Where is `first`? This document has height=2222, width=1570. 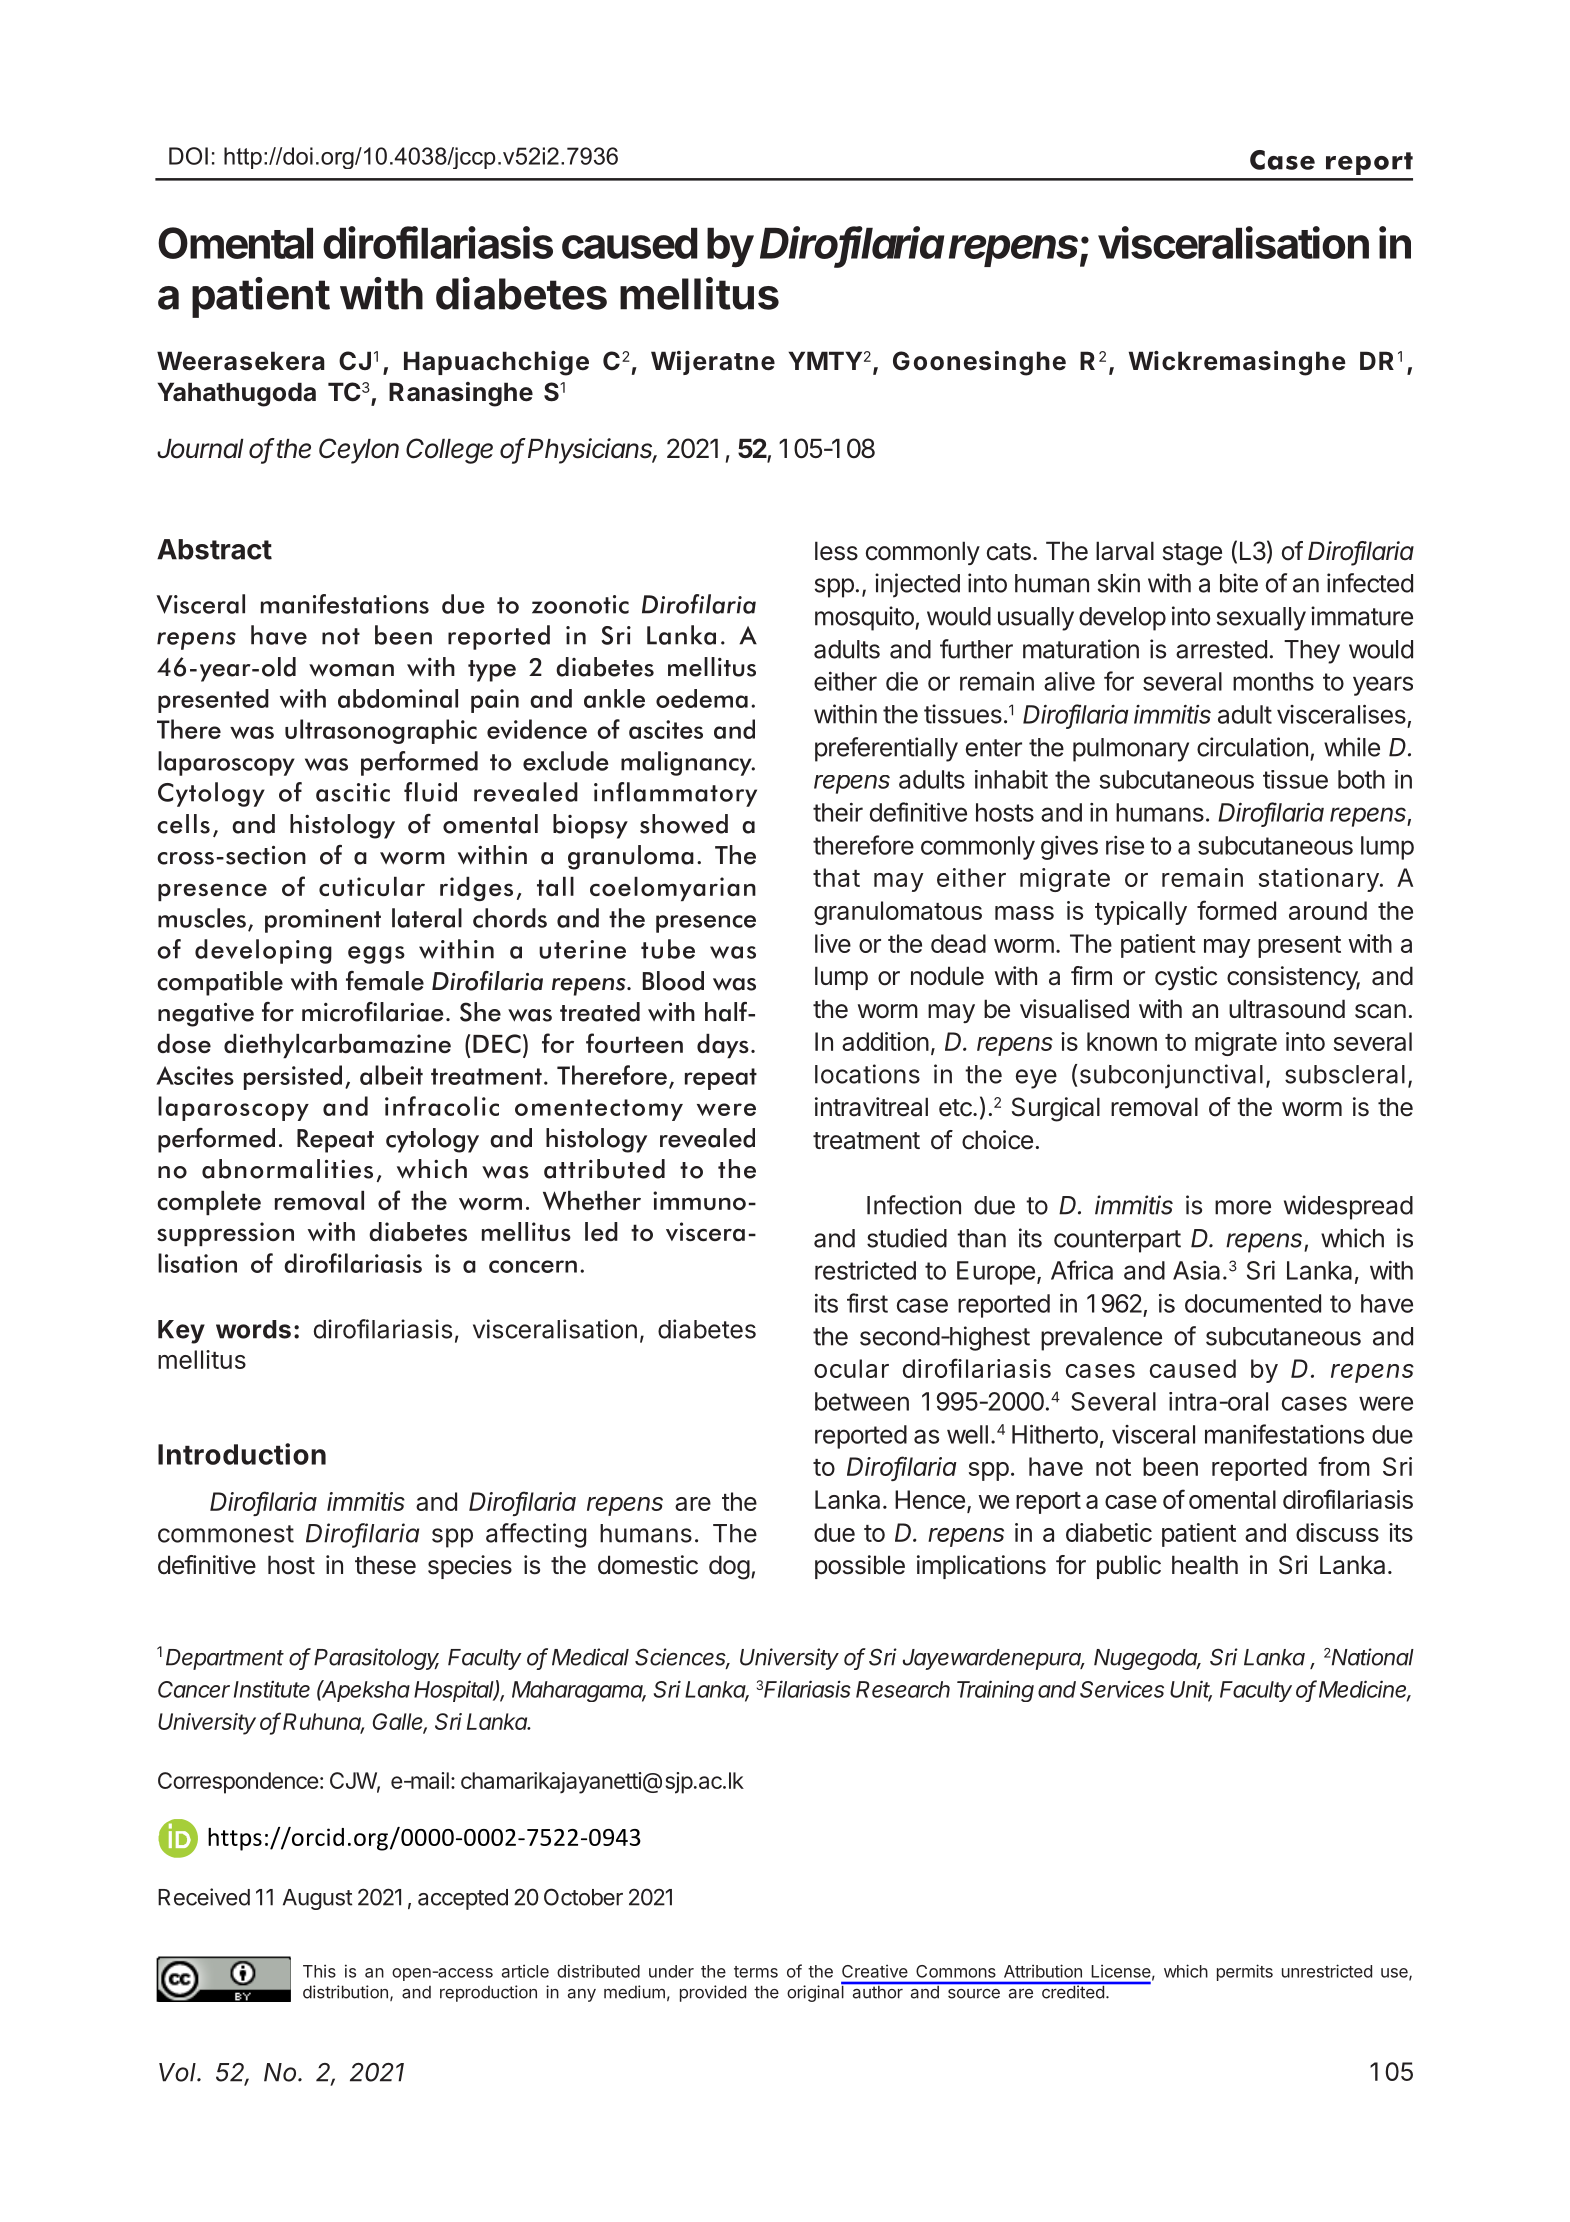 first is located at coordinates (867, 1303).
